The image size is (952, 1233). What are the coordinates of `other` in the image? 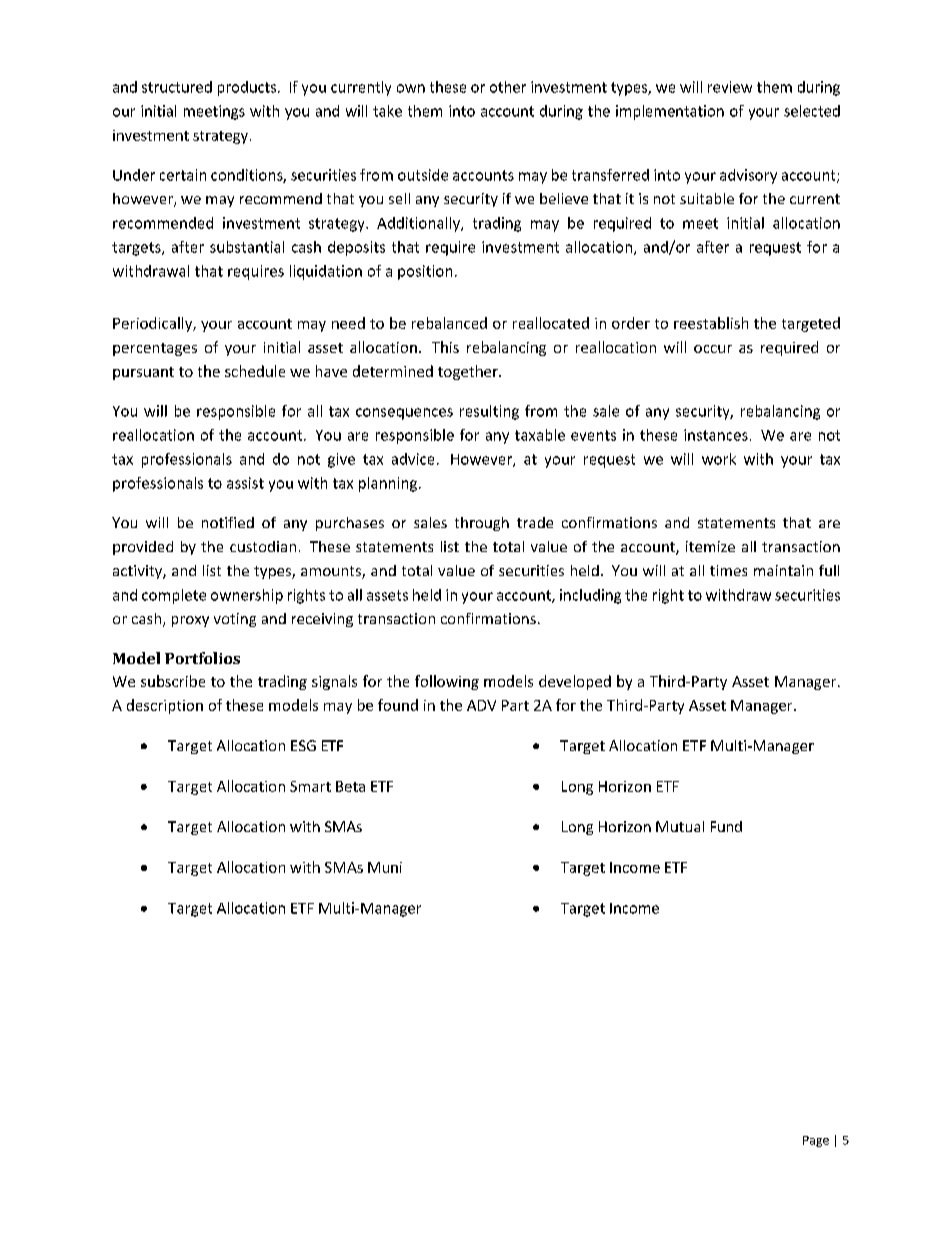 It's located at (508, 87).
